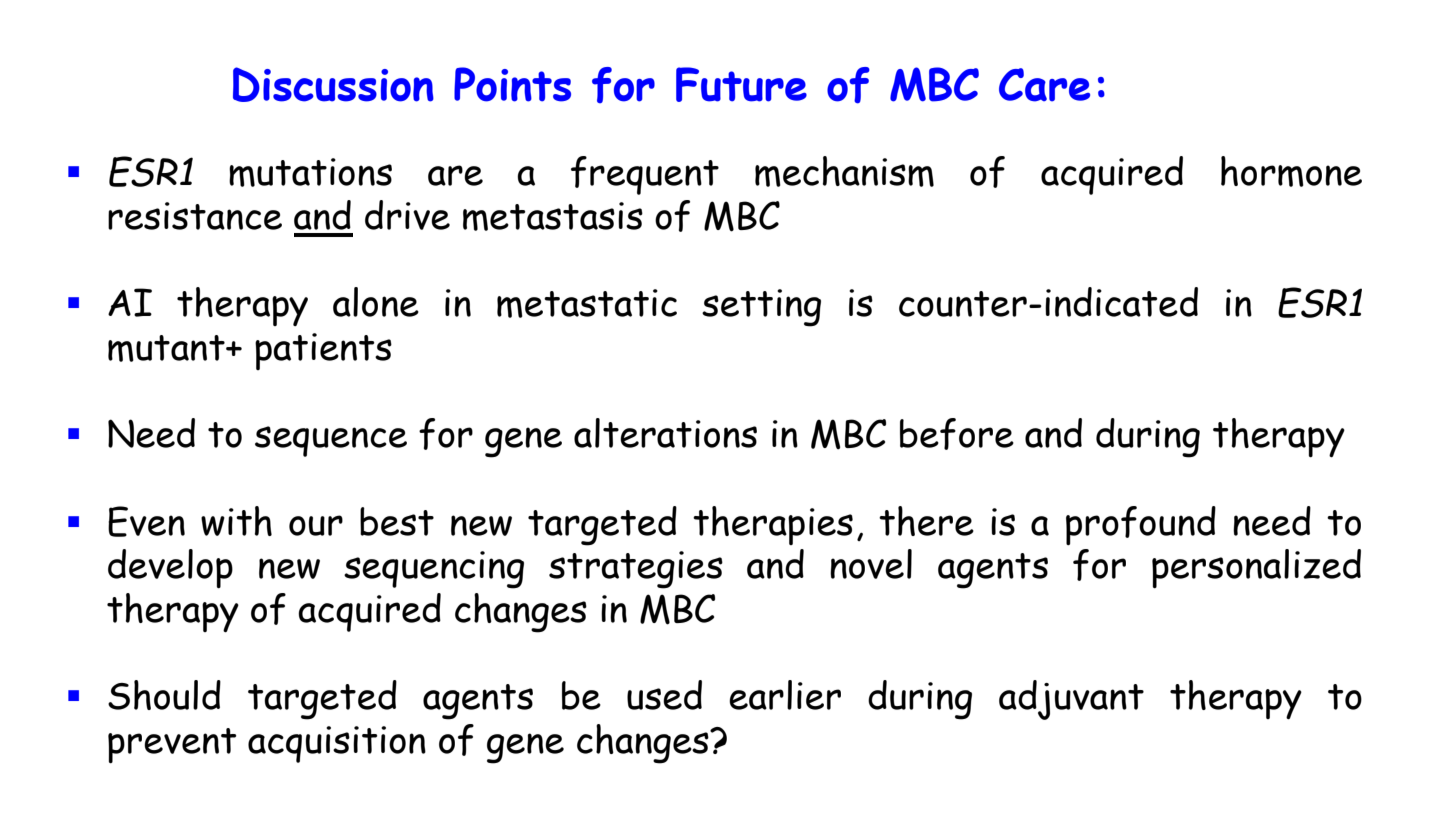  Describe the element at coordinates (333, 84) in the image. I see `Discussion` at that location.
